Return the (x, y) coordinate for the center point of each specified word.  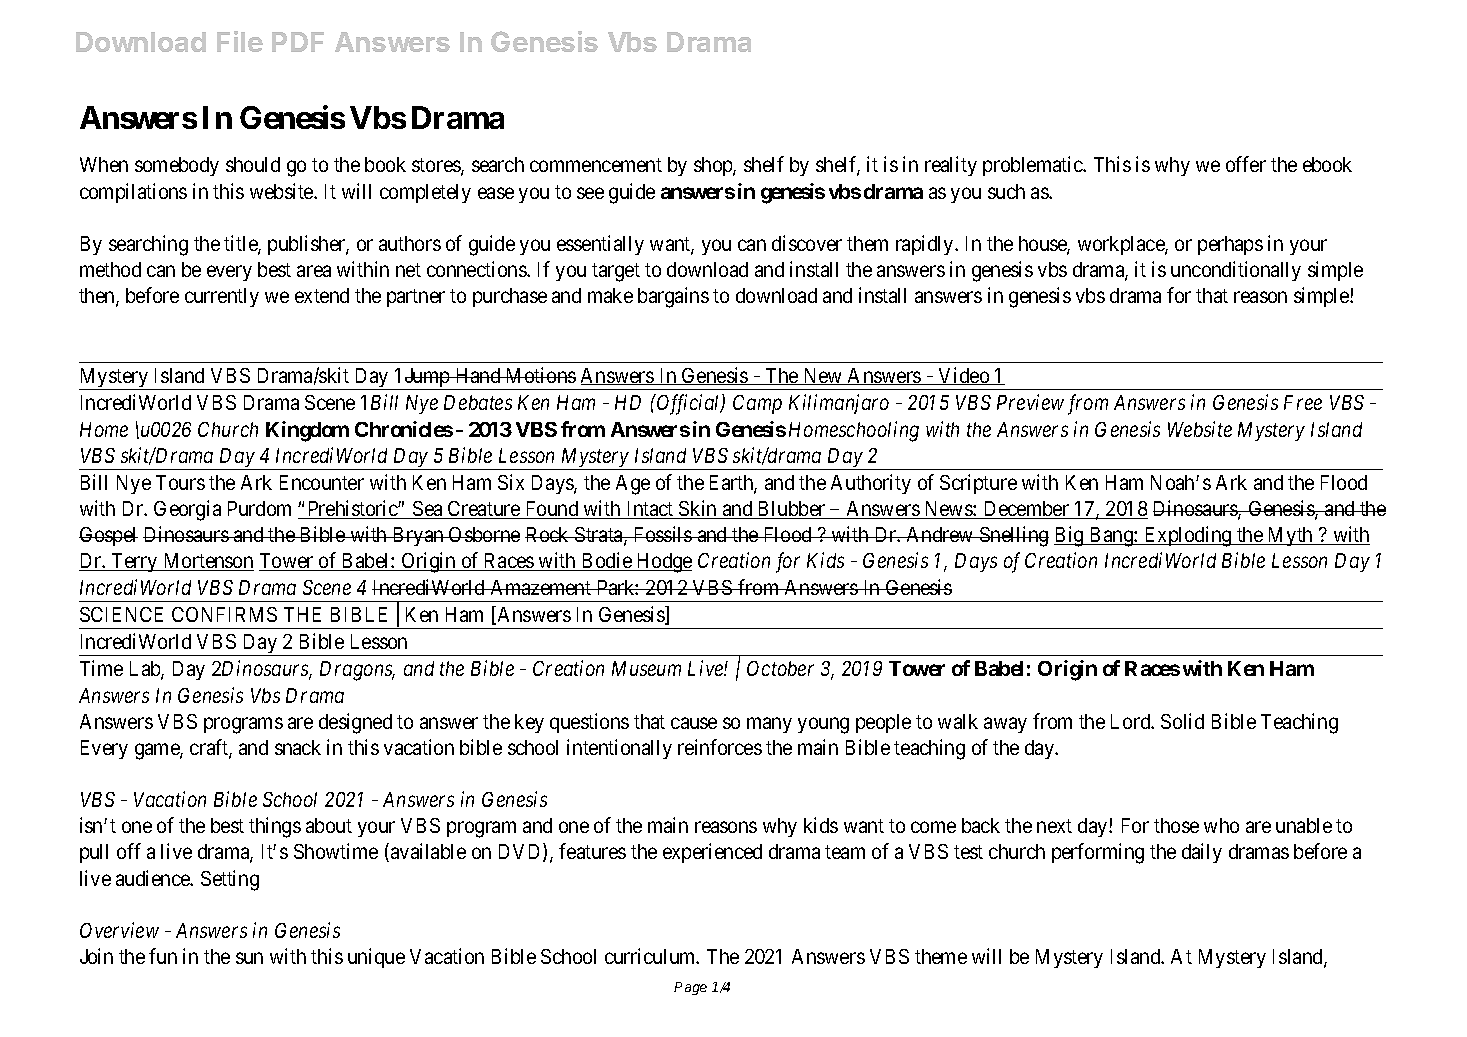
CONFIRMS (224, 614)
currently (222, 297)
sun (249, 958)
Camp (757, 404)
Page (690, 988)
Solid (1182, 721)
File (240, 41)
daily (1202, 853)
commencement (596, 165)
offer (1246, 164)
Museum (646, 668)
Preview (1030, 402)
